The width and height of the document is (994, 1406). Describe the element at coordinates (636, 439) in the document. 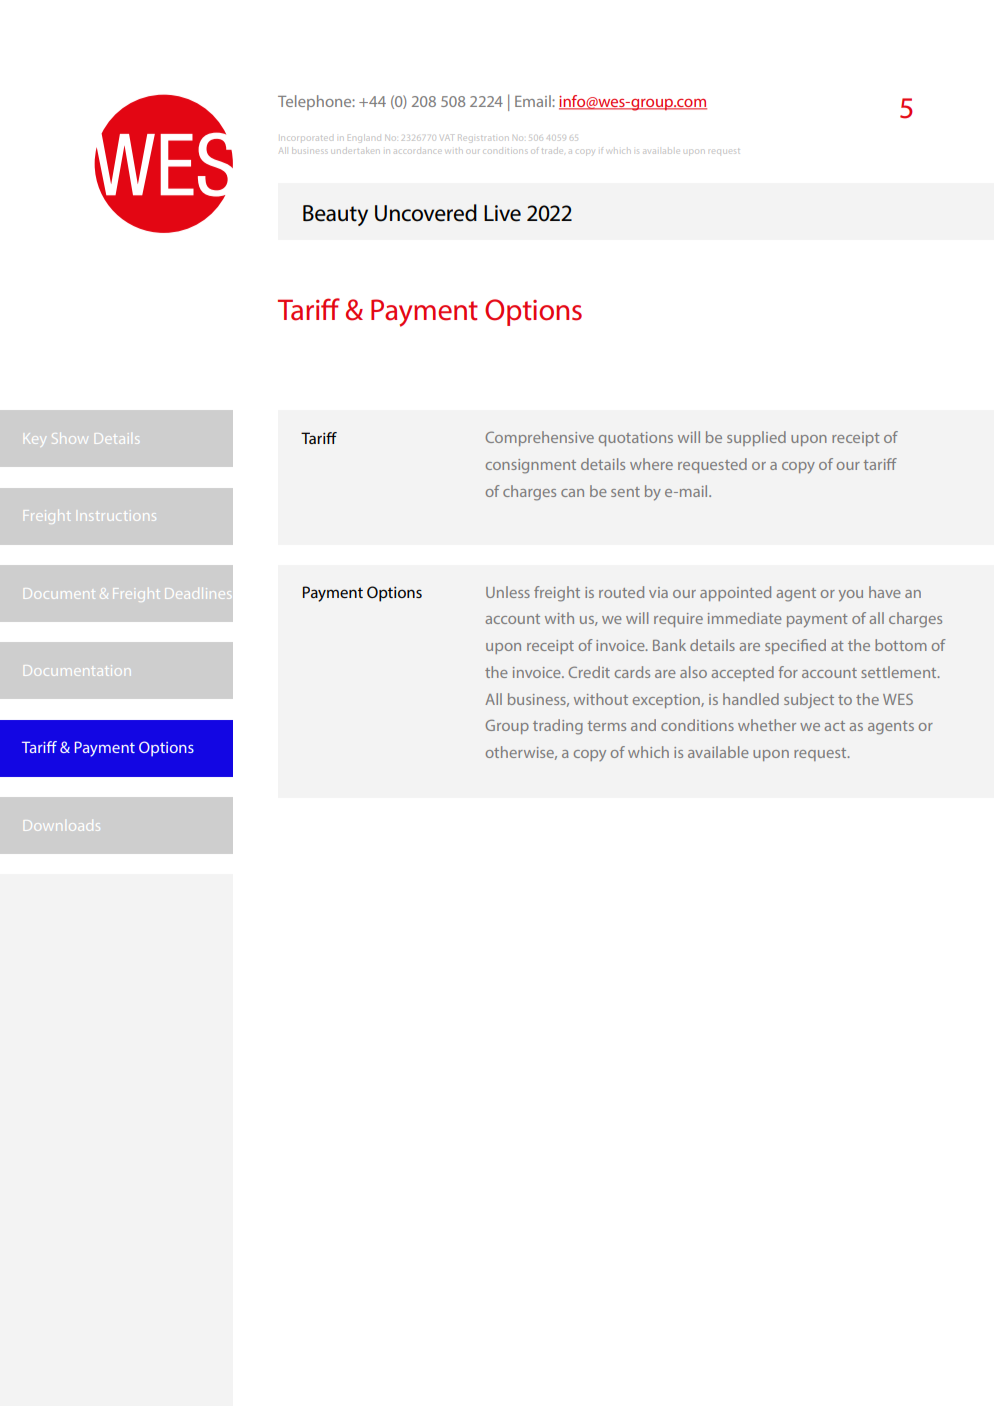

I see `quotations` at that location.
